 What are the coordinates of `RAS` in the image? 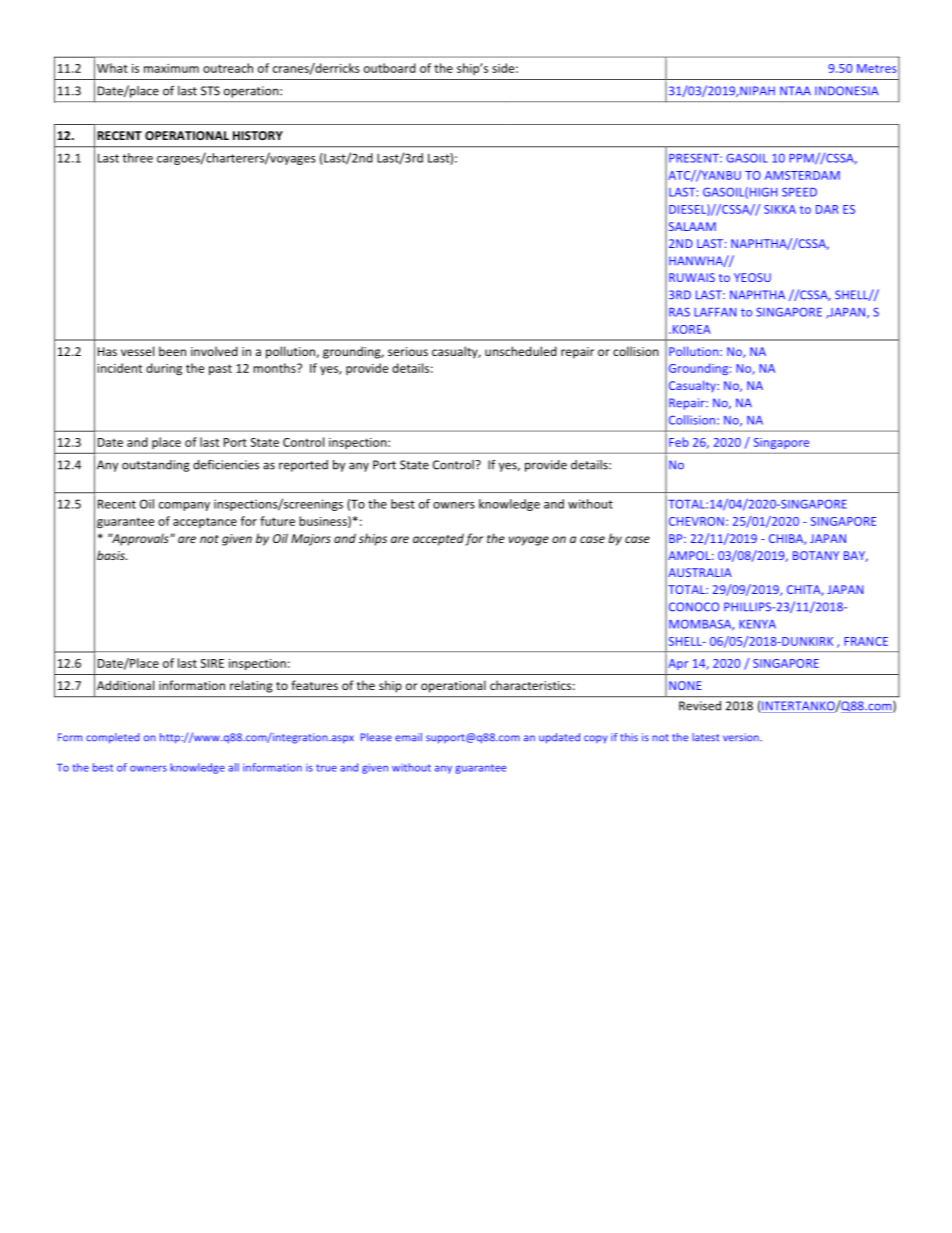 It's located at (679, 312).
